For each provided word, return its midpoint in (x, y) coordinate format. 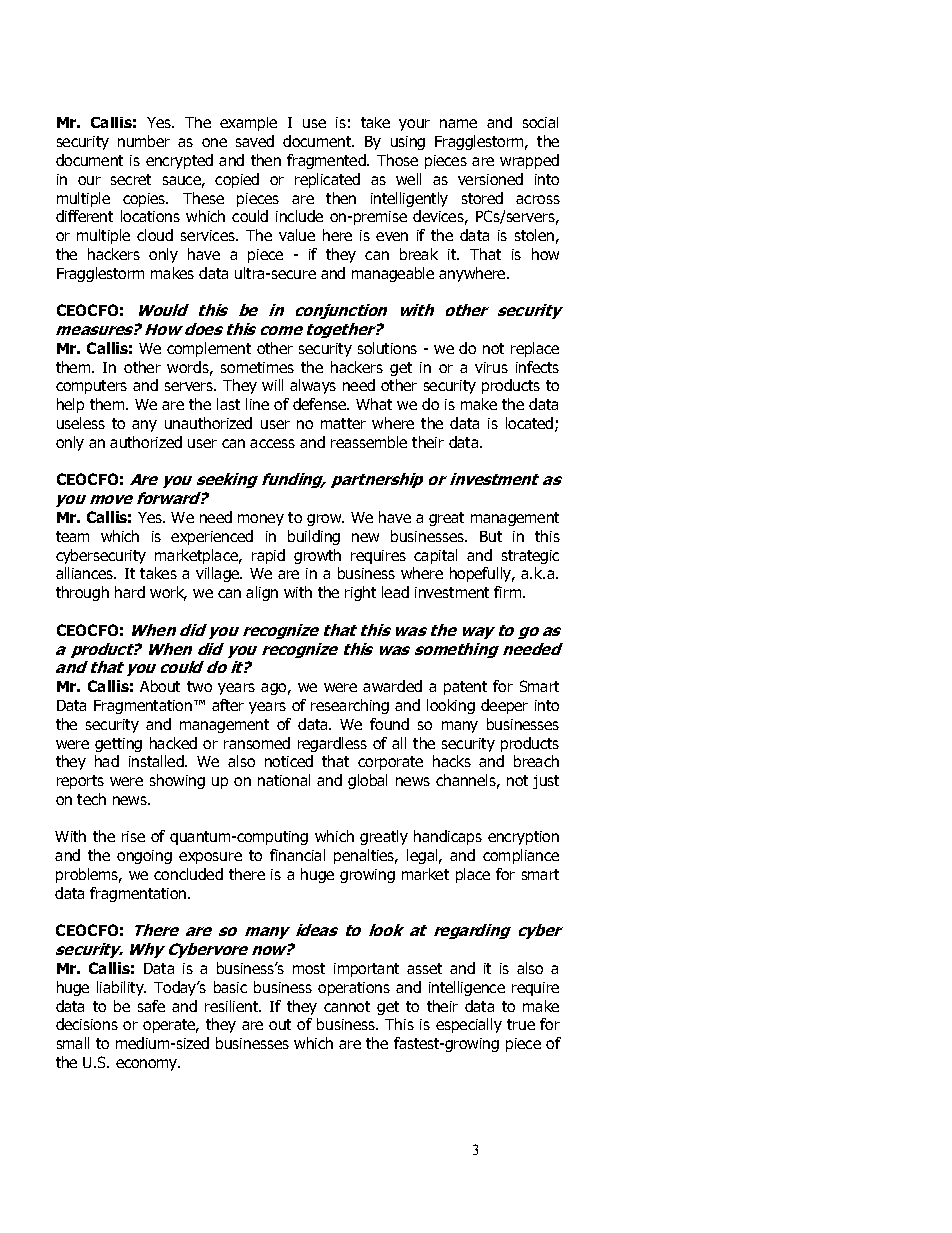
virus (491, 367)
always (313, 386)
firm (509, 592)
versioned (490, 179)
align (262, 593)
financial (297, 855)
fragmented (327, 161)
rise (133, 836)
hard (130, 592)
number (144, 141)
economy (148, 1065)
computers (91, 387)
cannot (347, 1006)
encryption (523, 838)
